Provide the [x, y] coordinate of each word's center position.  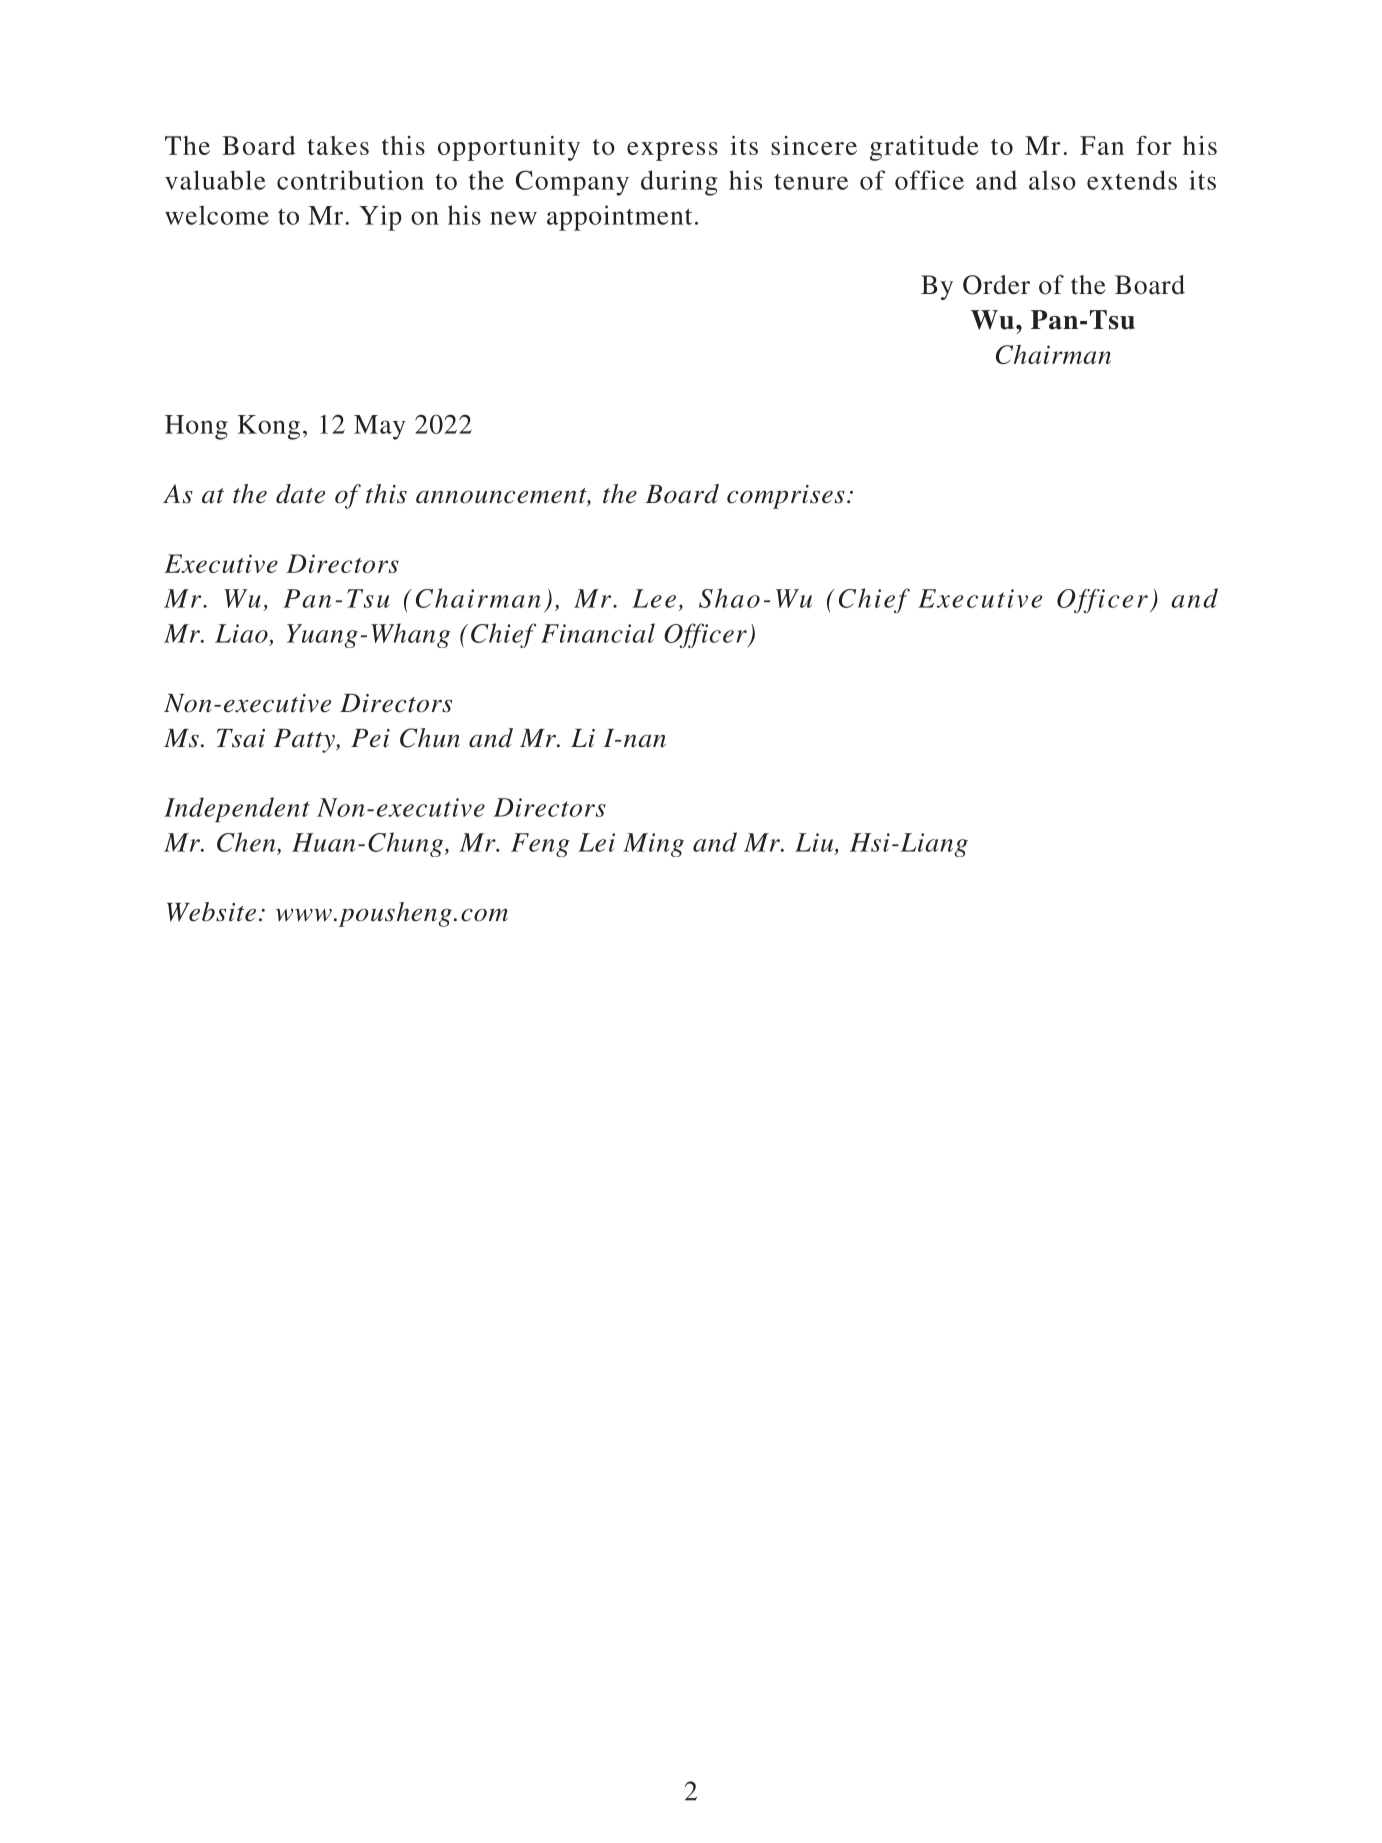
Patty [305, 741]
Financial [598, 633]
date [300, 494]
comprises [786, 497]
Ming [653, 845]
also [1052, 180]
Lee [654, 598]
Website [211, 912]
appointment [619, 218]
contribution [350, 180]
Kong [269, 427]
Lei [596, 842]
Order [996, 285]
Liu [815, 843]
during [679, 183]
